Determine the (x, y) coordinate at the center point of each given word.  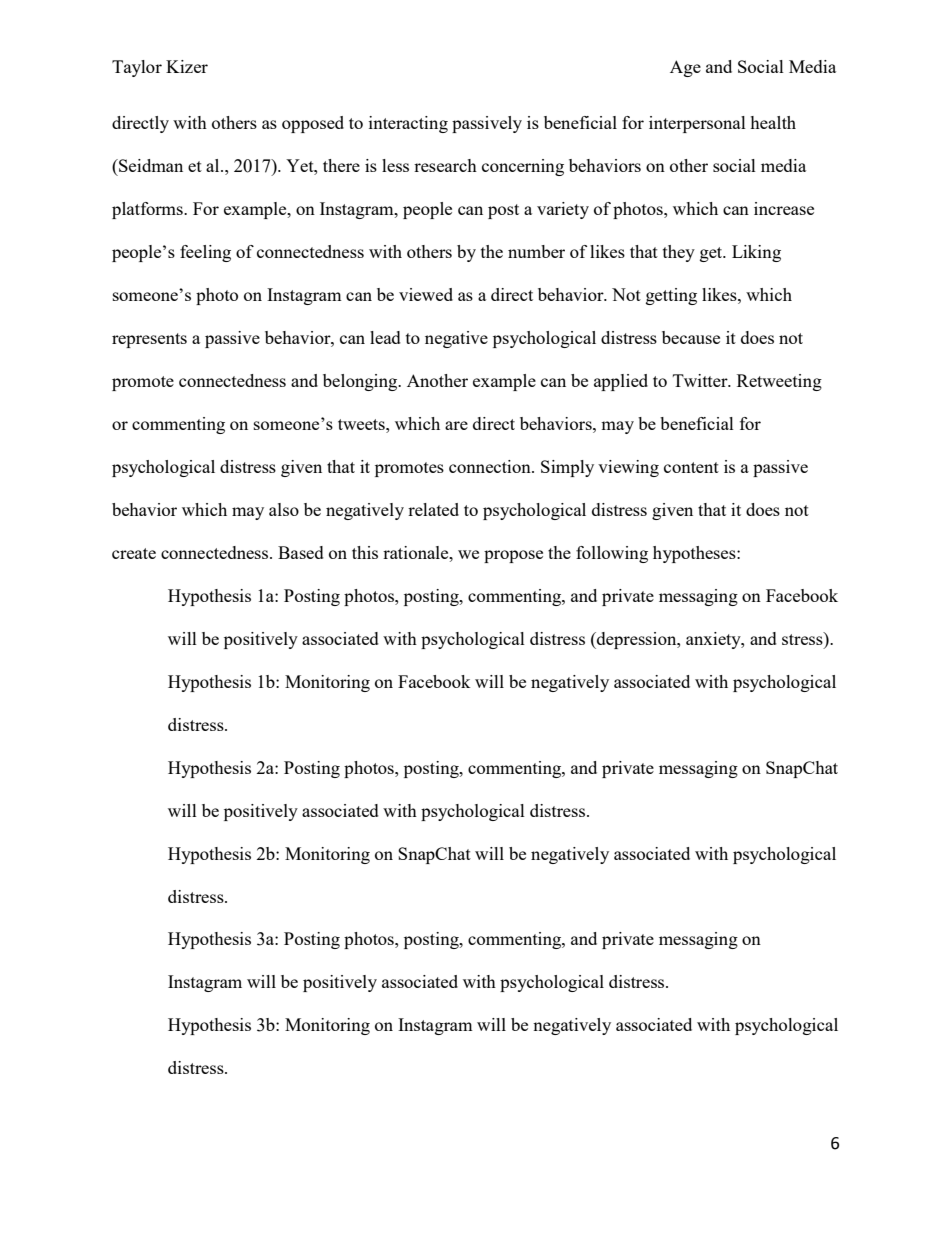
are (456, 425)
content (691, 467)
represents (149, 340)
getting (671, 296)
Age (685, 68)
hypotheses (695, 554)
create (134, 553)
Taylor (137, 68)
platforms (148, 210)
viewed (426, 294)
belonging (361, 382)
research (445, 165)
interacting (408, 124)
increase (784, 208)
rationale (417, 552)
